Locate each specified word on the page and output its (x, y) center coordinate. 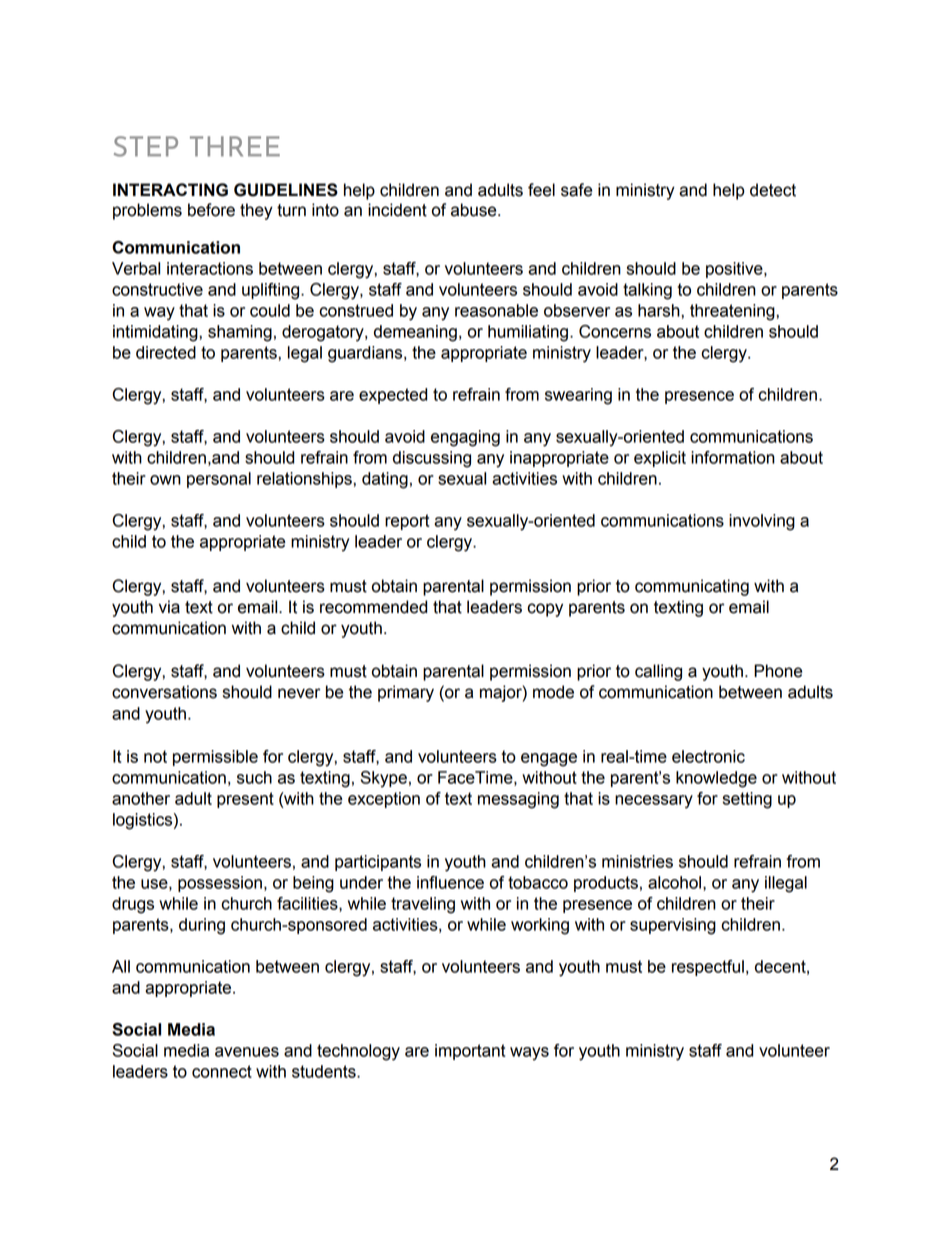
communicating (692, 587)
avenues (247, 1052)
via (169, 607)
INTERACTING (170, 190)
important (470, 1052)
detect (773, 190)
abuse (475, 210)
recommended (373, 607)
